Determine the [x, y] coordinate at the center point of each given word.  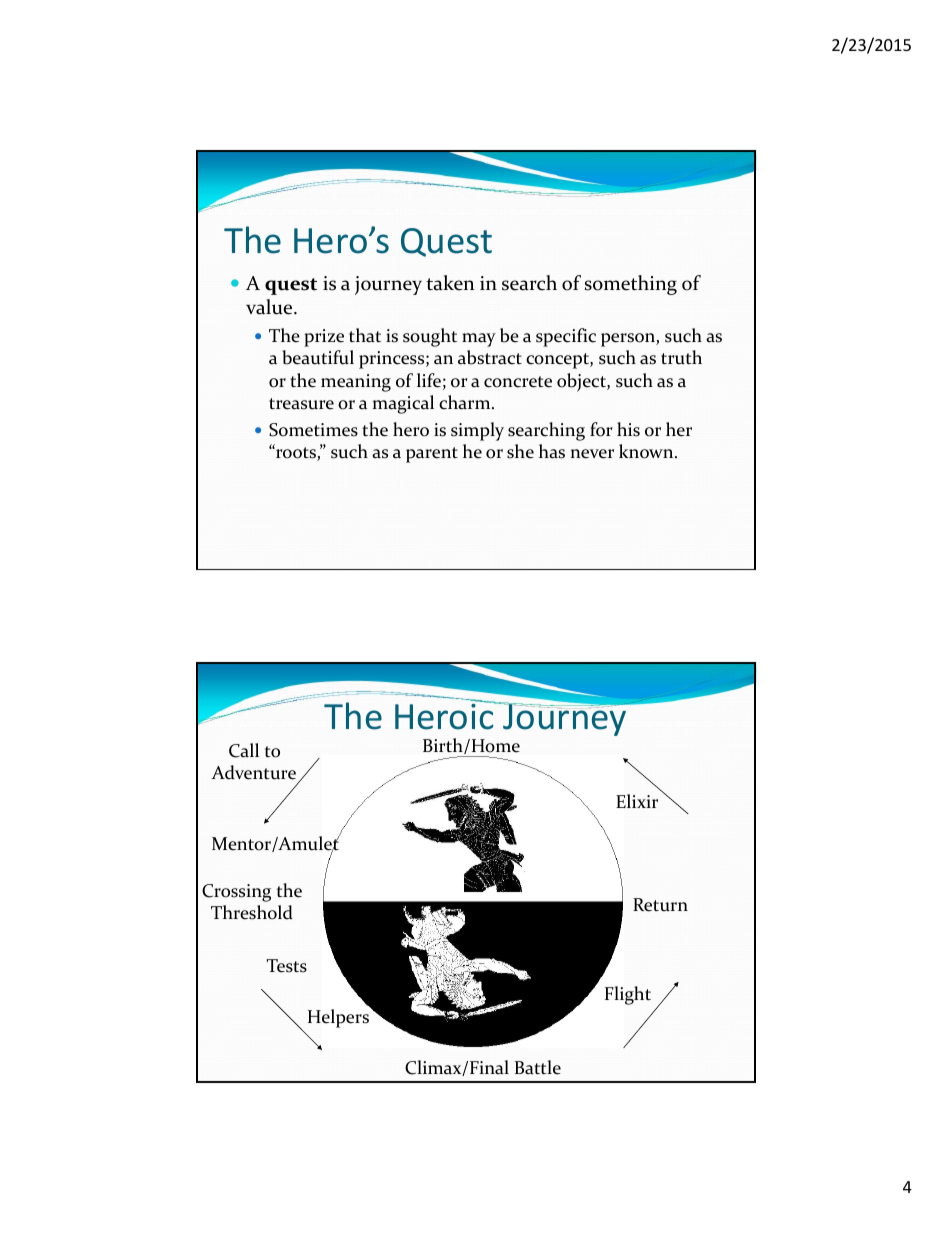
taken [450, 283]
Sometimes [313, 430]
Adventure [253, 772]
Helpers [340, 1017]
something [631, 285]
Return [660, 905]
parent [432, 455]
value [270, 307]
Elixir [637, 801]
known [647, 451]
